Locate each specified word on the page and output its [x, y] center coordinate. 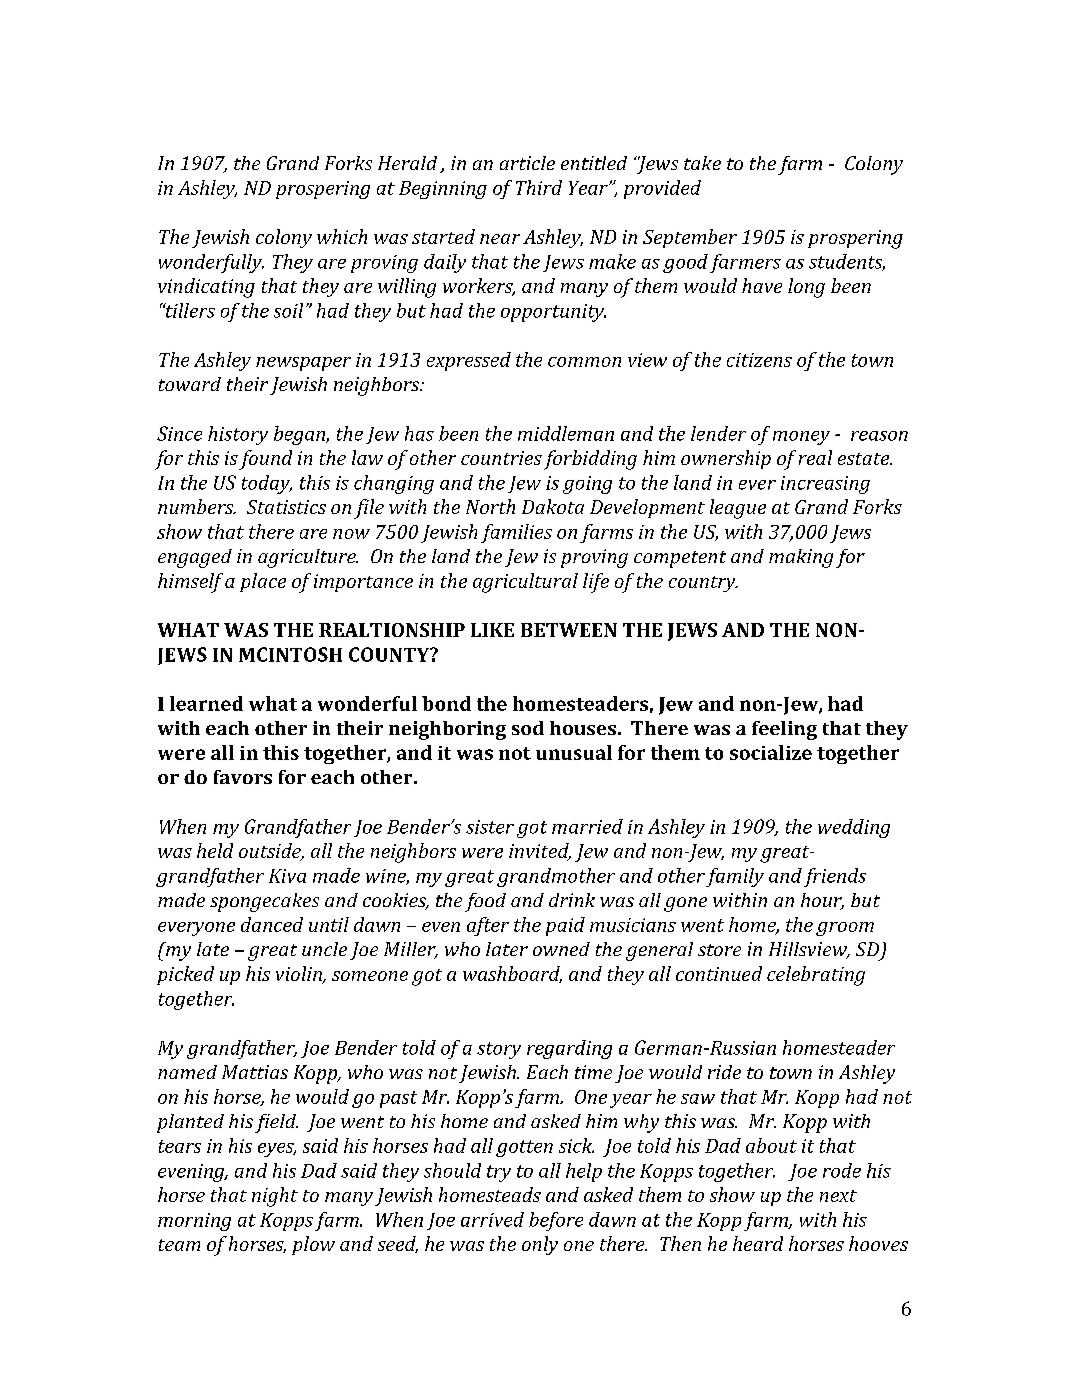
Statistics [286, 507]
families [516, 533]
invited [540, 852]
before [556, 1221]
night [275, 1197]
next [838, 1196]
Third [539, 187]
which [342, 236]
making [801, 558]
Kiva [287, 876]
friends [835, 877]
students [847, 262]
